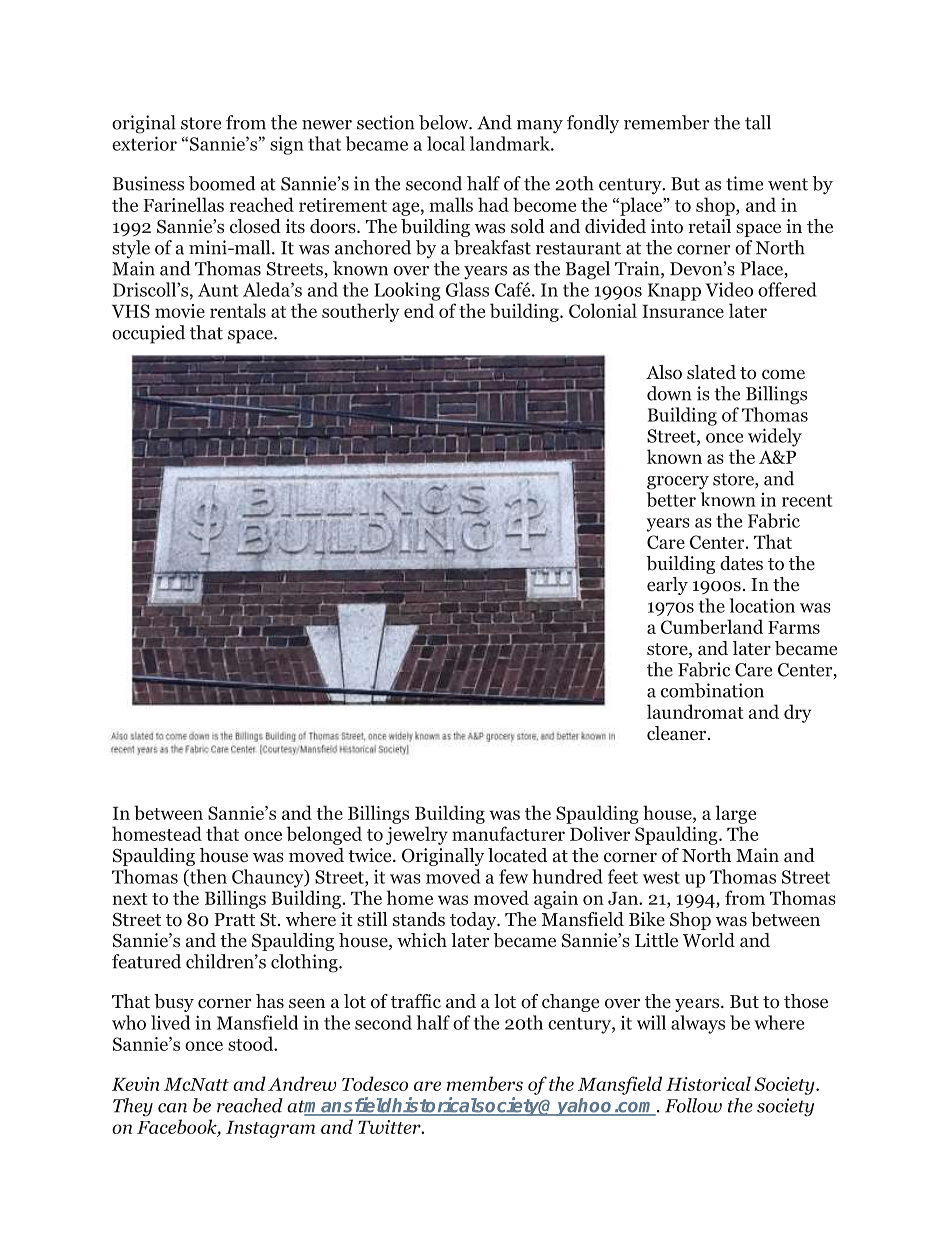 Image resolution: width=952 pixels, height=1233 pixels. Describe the element at coordinates (207, 877) in the page. I see `then` at that location.
